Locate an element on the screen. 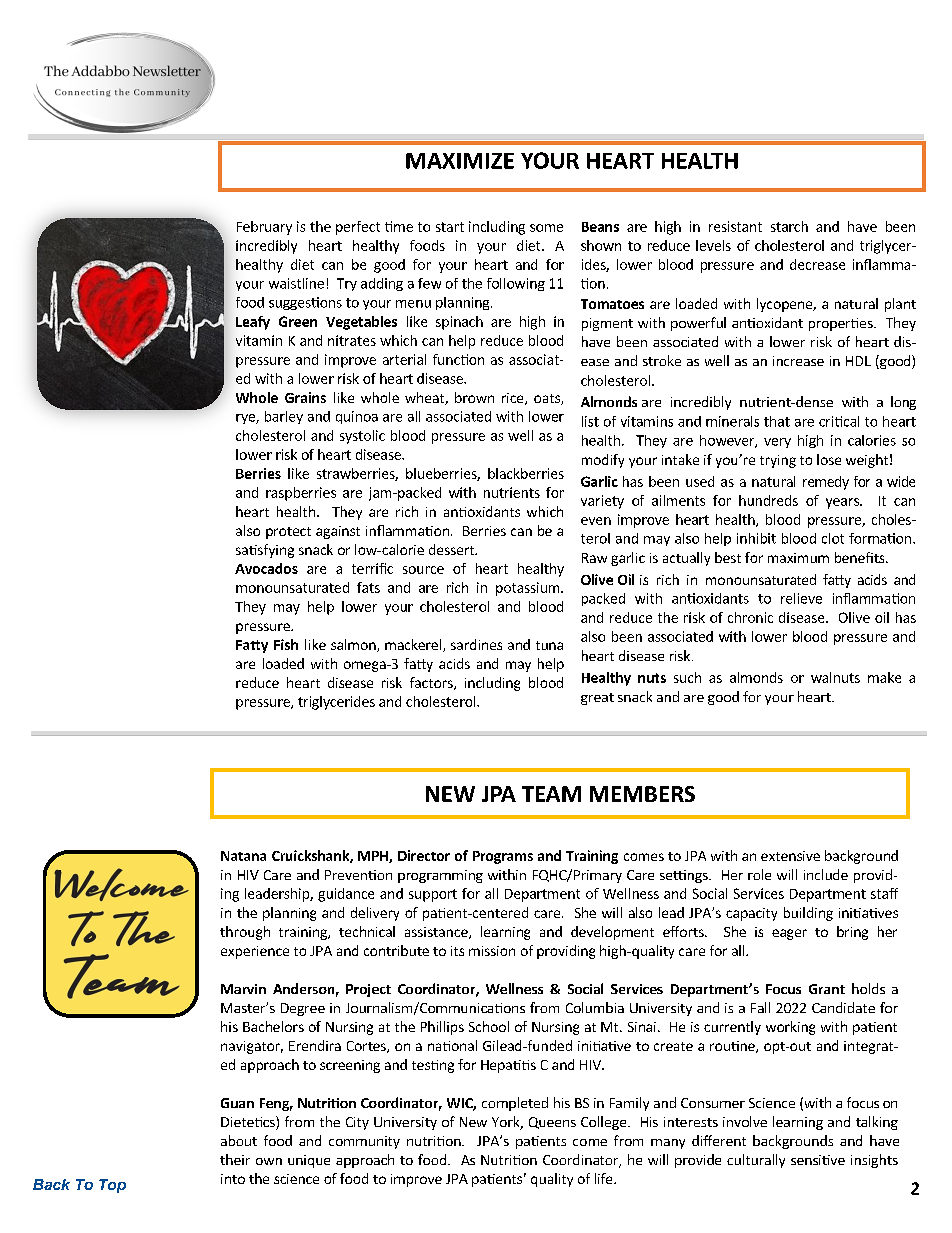  MAXIMIZE is located at coordinates (460, 161).
